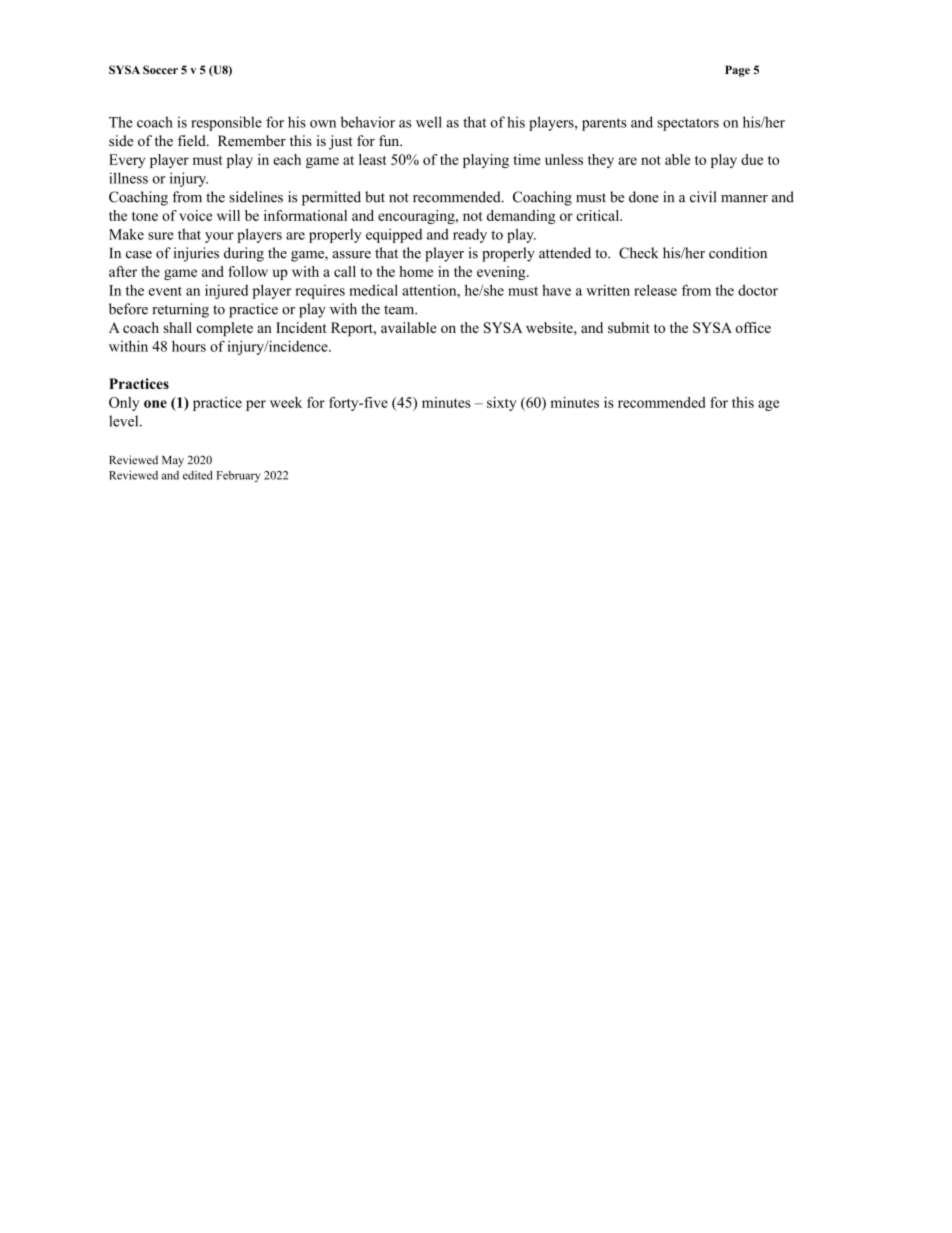 This image has height=1233, width=952. Describe the element at coordinates (655, 290) in the image. I see `release` at that location.
